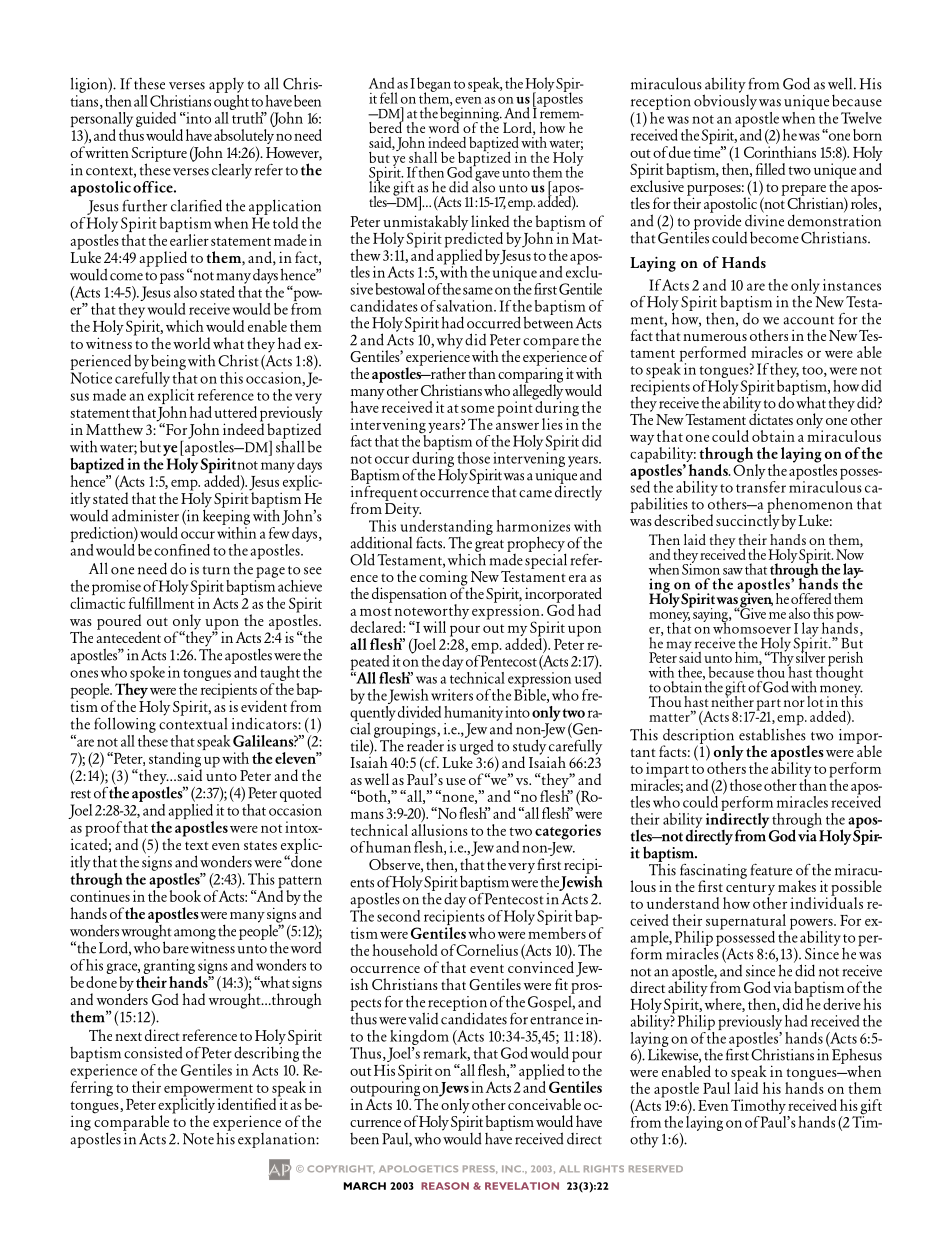 This image has width=952, height=1233. Describe the element at coordinates (434, 627) in the image. I see `will` at that location.
